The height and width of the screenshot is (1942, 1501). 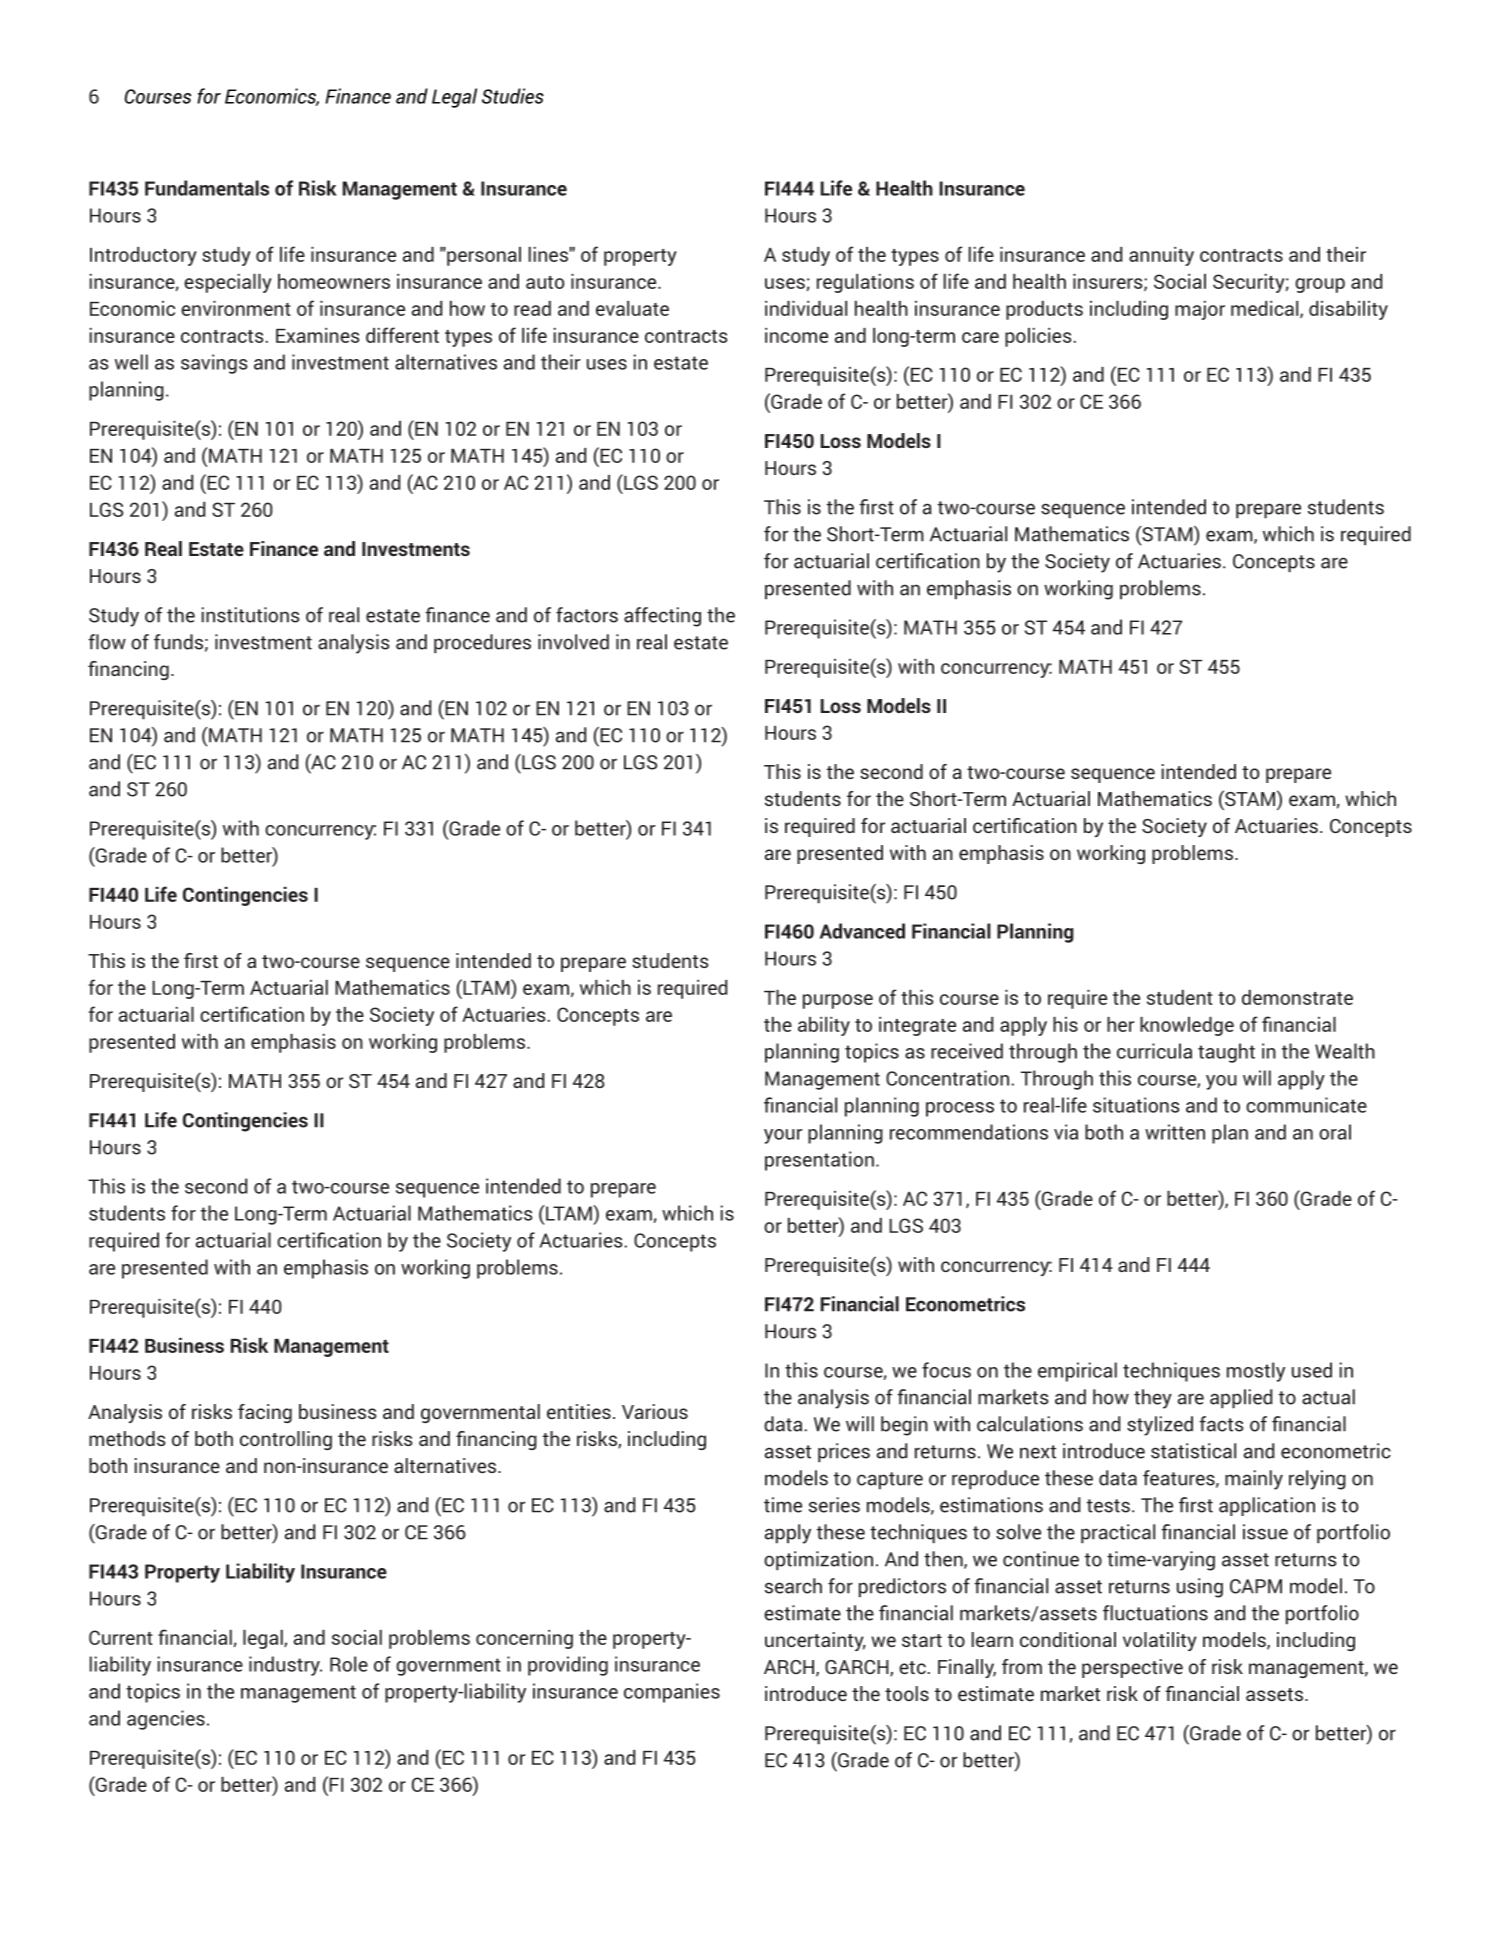 I want to click on Various, so click(x=655, y=1411).
